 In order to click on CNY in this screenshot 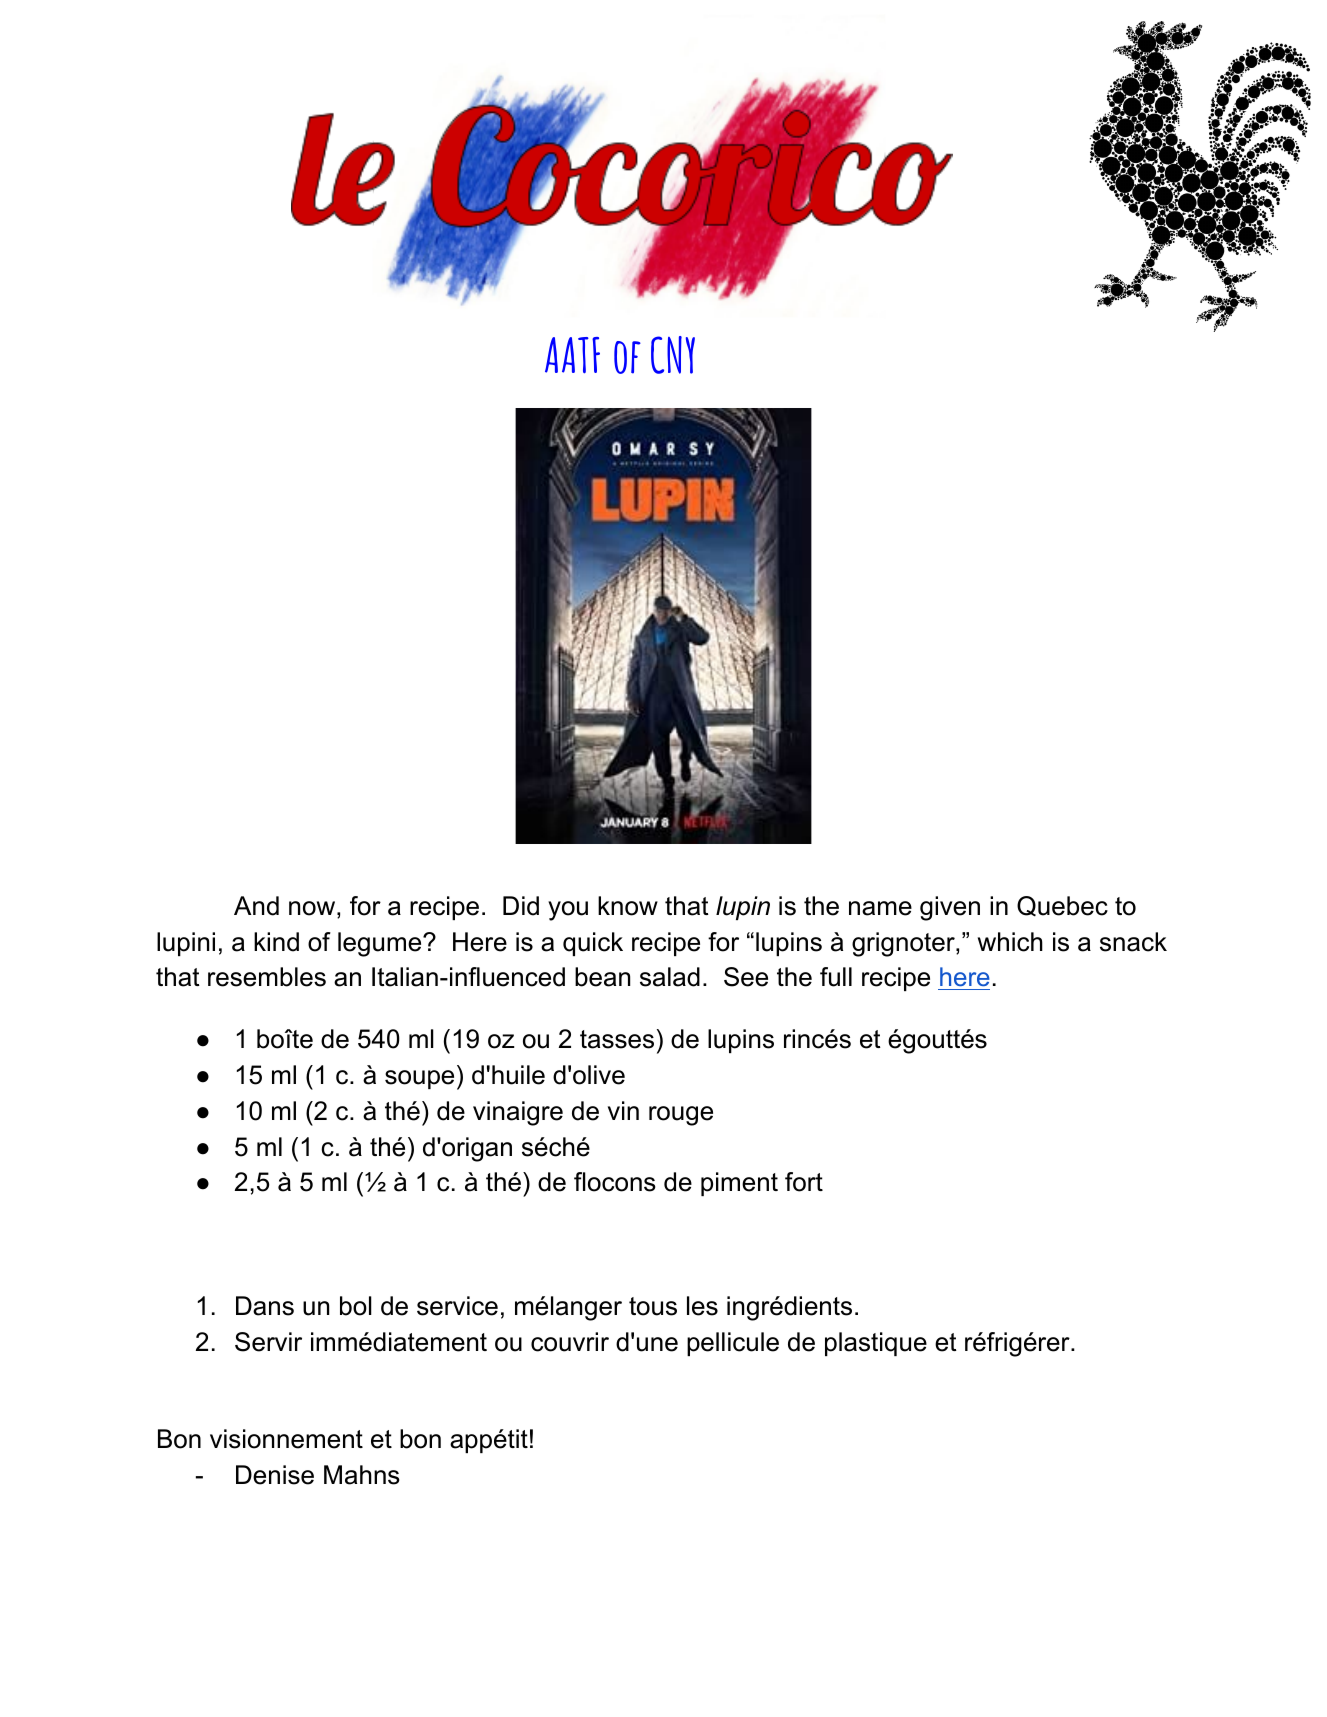, I will do `click(673, 355)`.
